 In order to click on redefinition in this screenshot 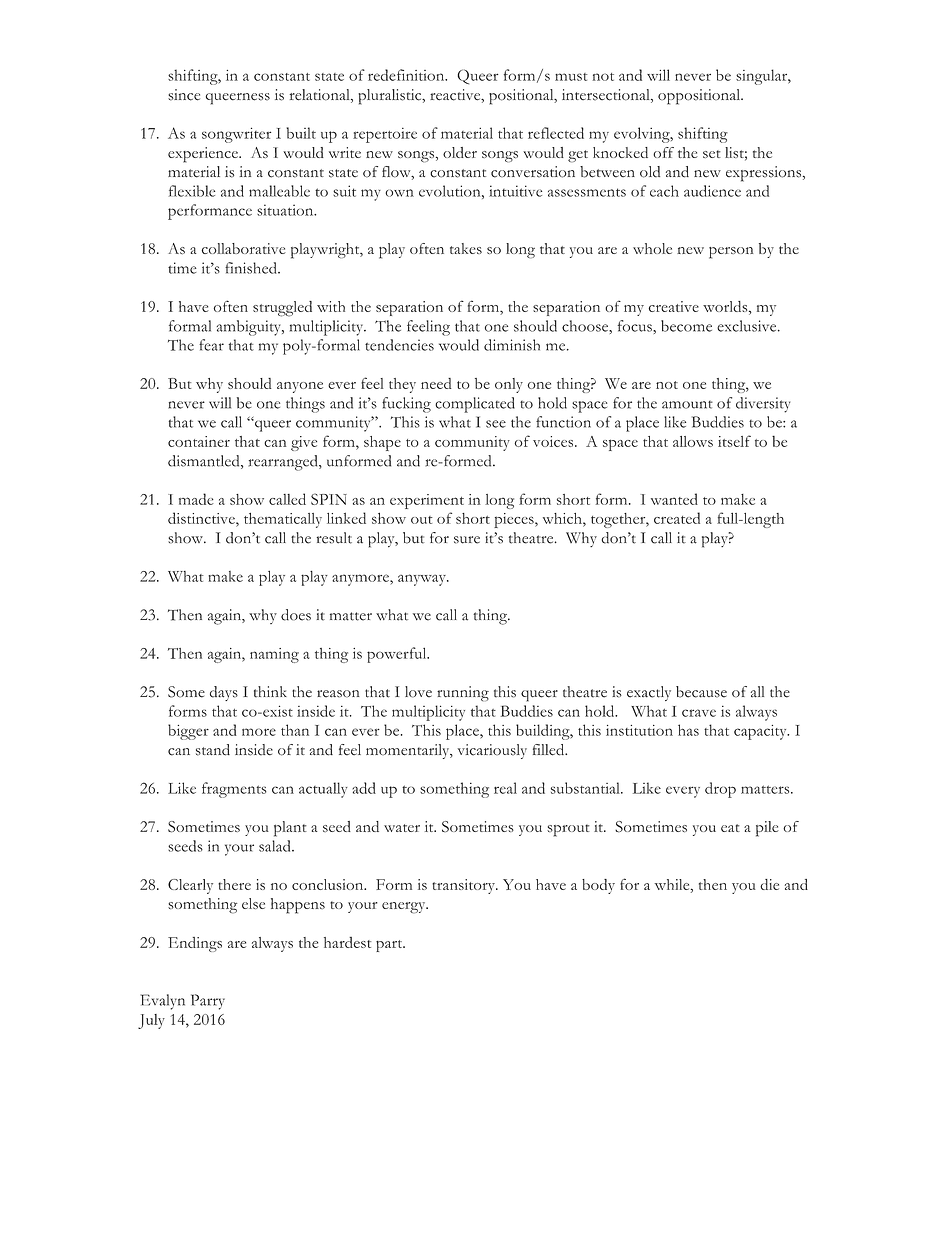, I will do `click(407, 75)`.
